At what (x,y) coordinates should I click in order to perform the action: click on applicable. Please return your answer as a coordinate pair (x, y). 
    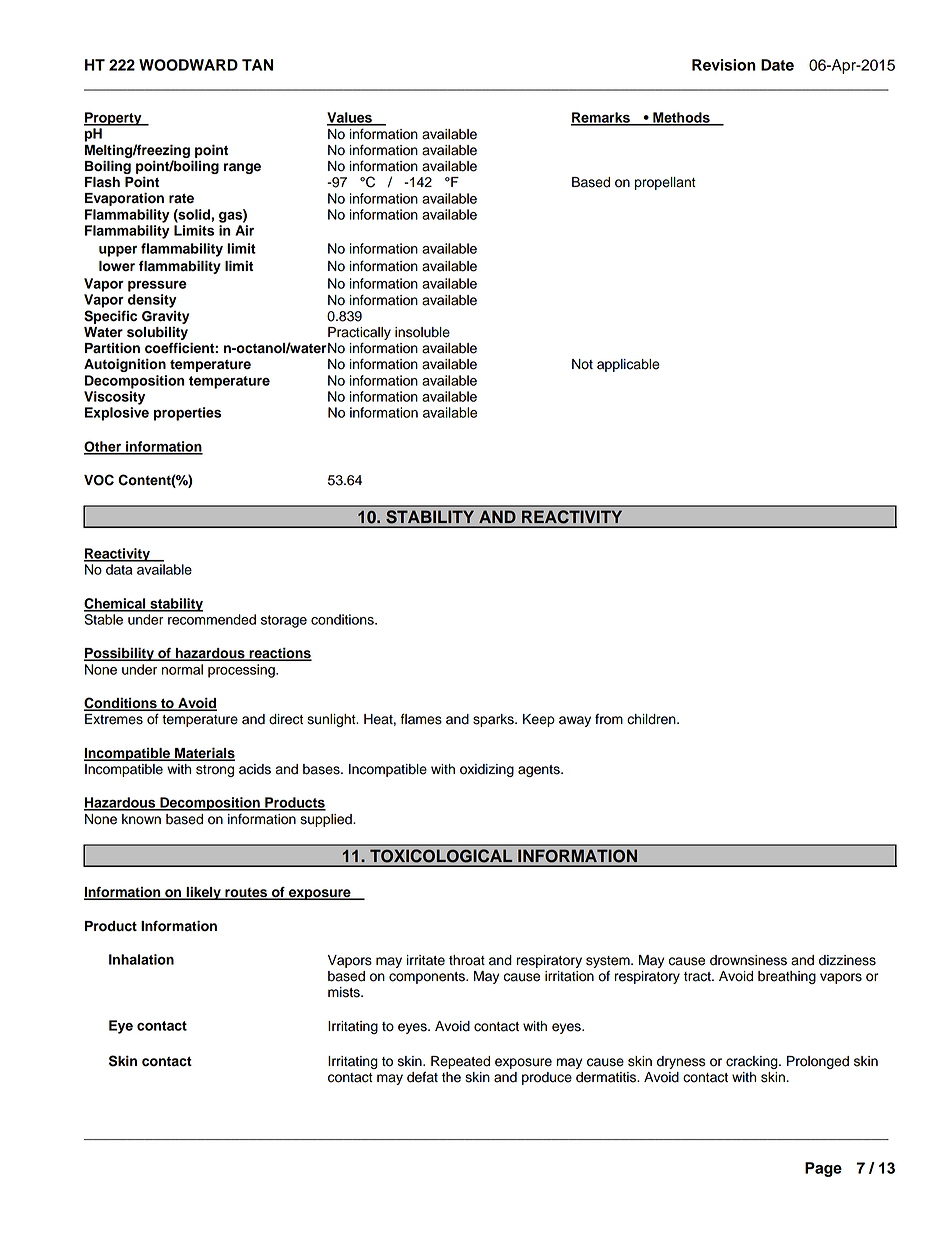
    Looking at the image, I should click on (628, 365).
